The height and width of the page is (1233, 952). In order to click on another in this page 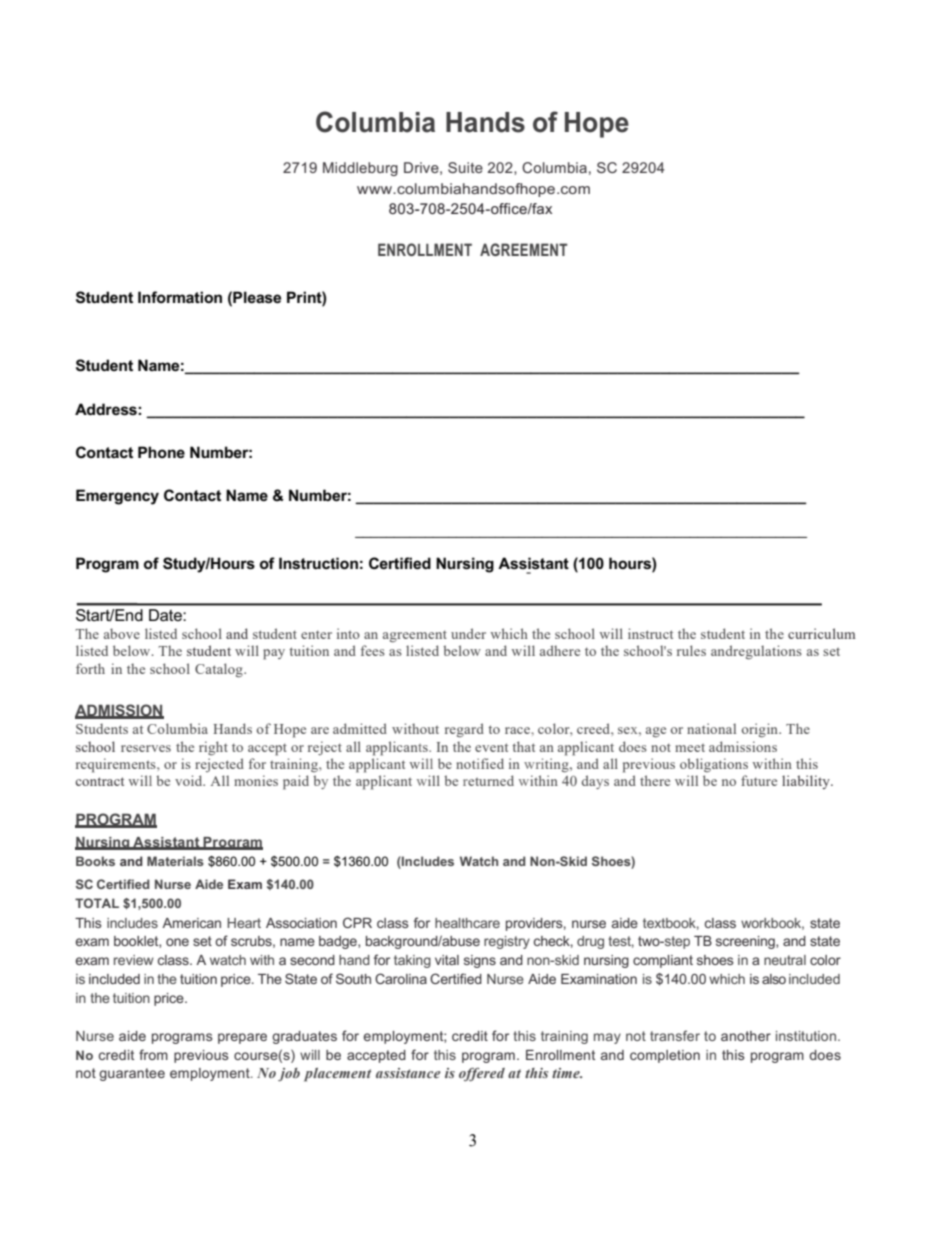, I will do `click(746, 1036)`.
